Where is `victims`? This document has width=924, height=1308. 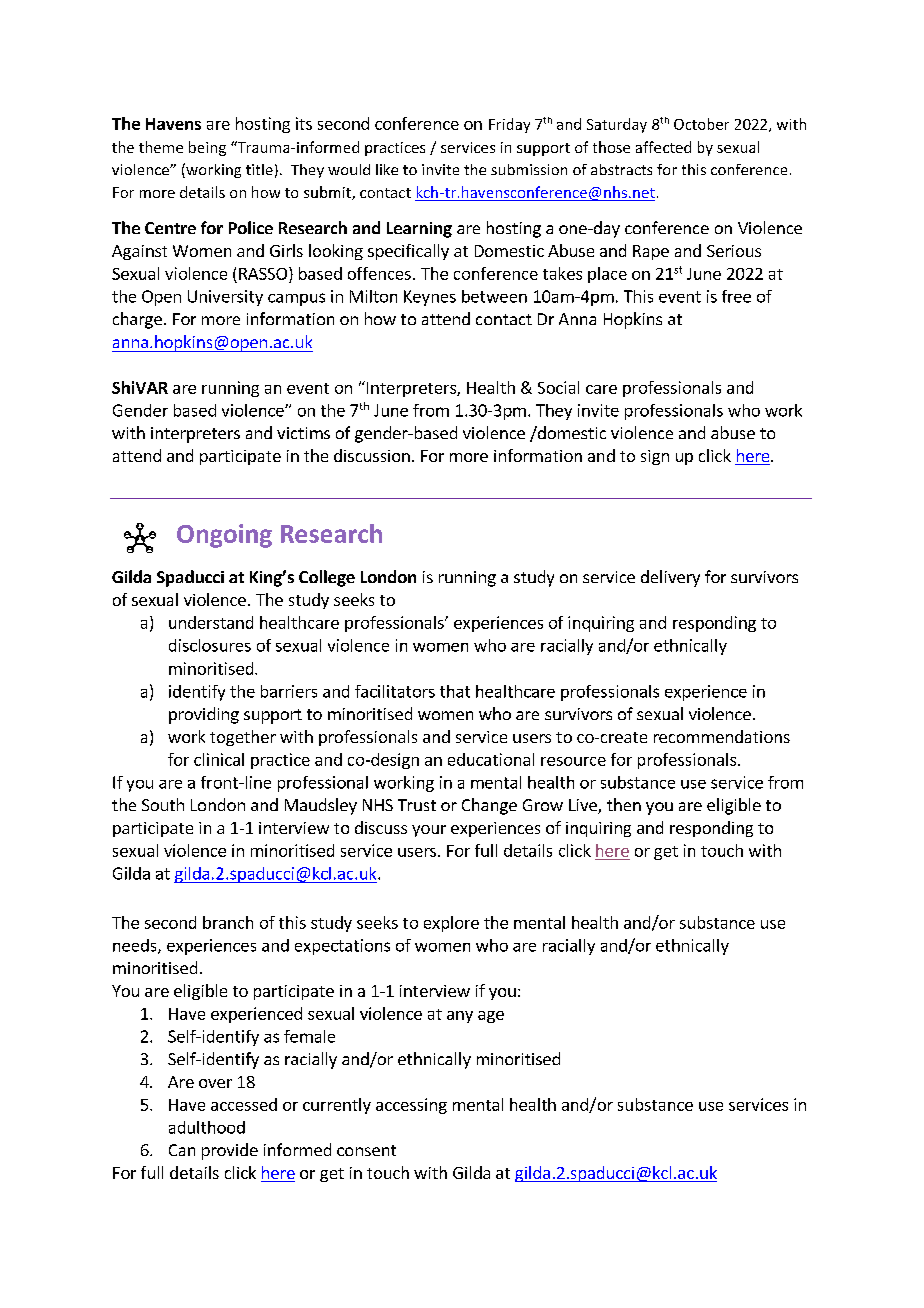 victims is located at coordinates (303, 433).
